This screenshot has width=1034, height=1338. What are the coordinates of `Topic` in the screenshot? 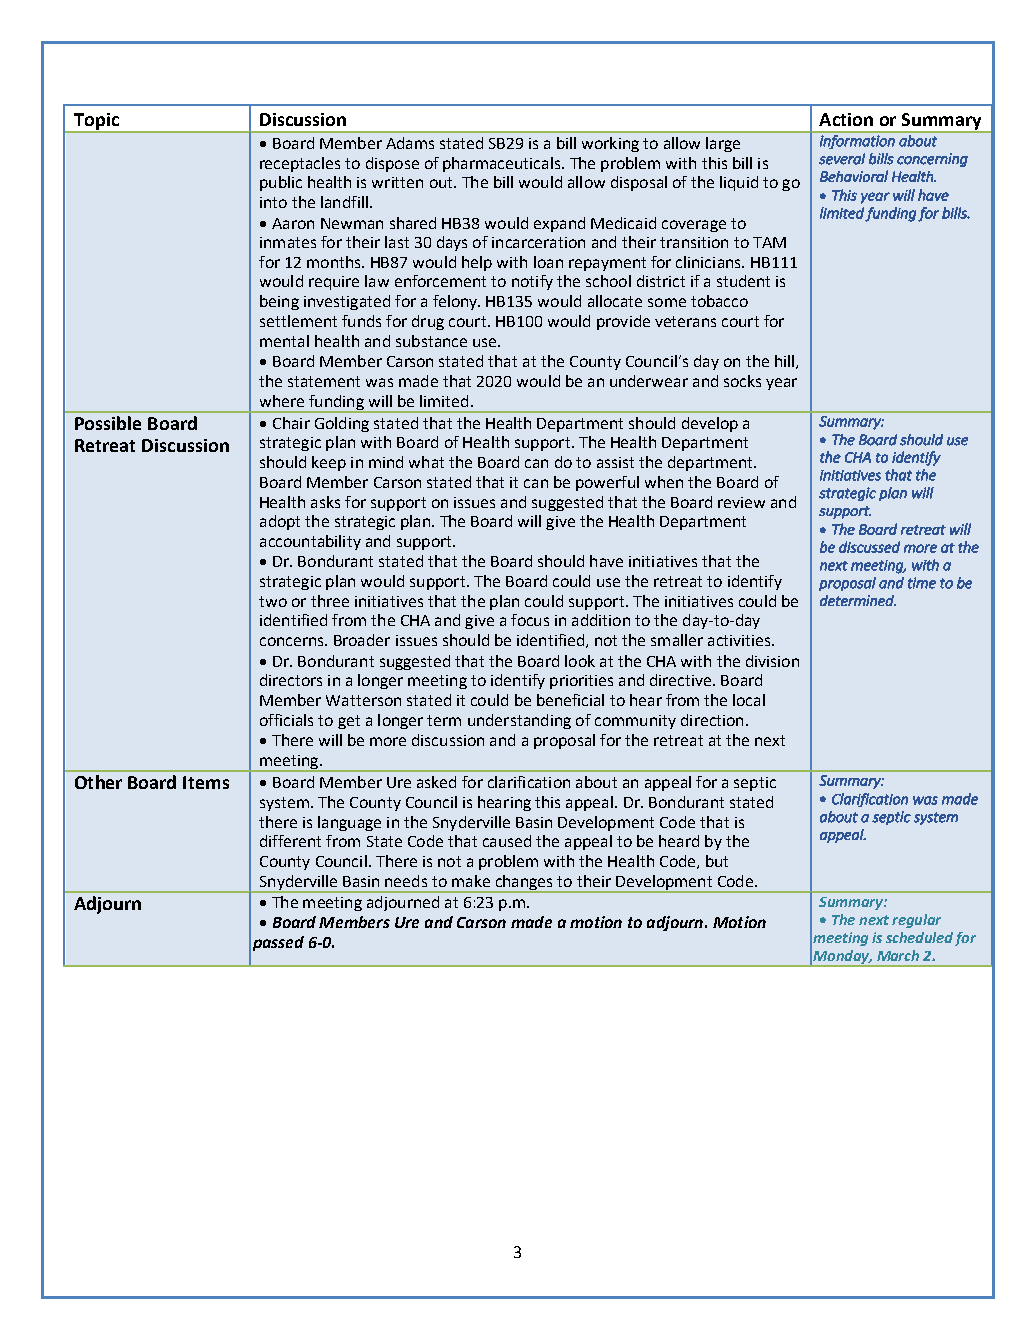 It's located at (96, 122).
